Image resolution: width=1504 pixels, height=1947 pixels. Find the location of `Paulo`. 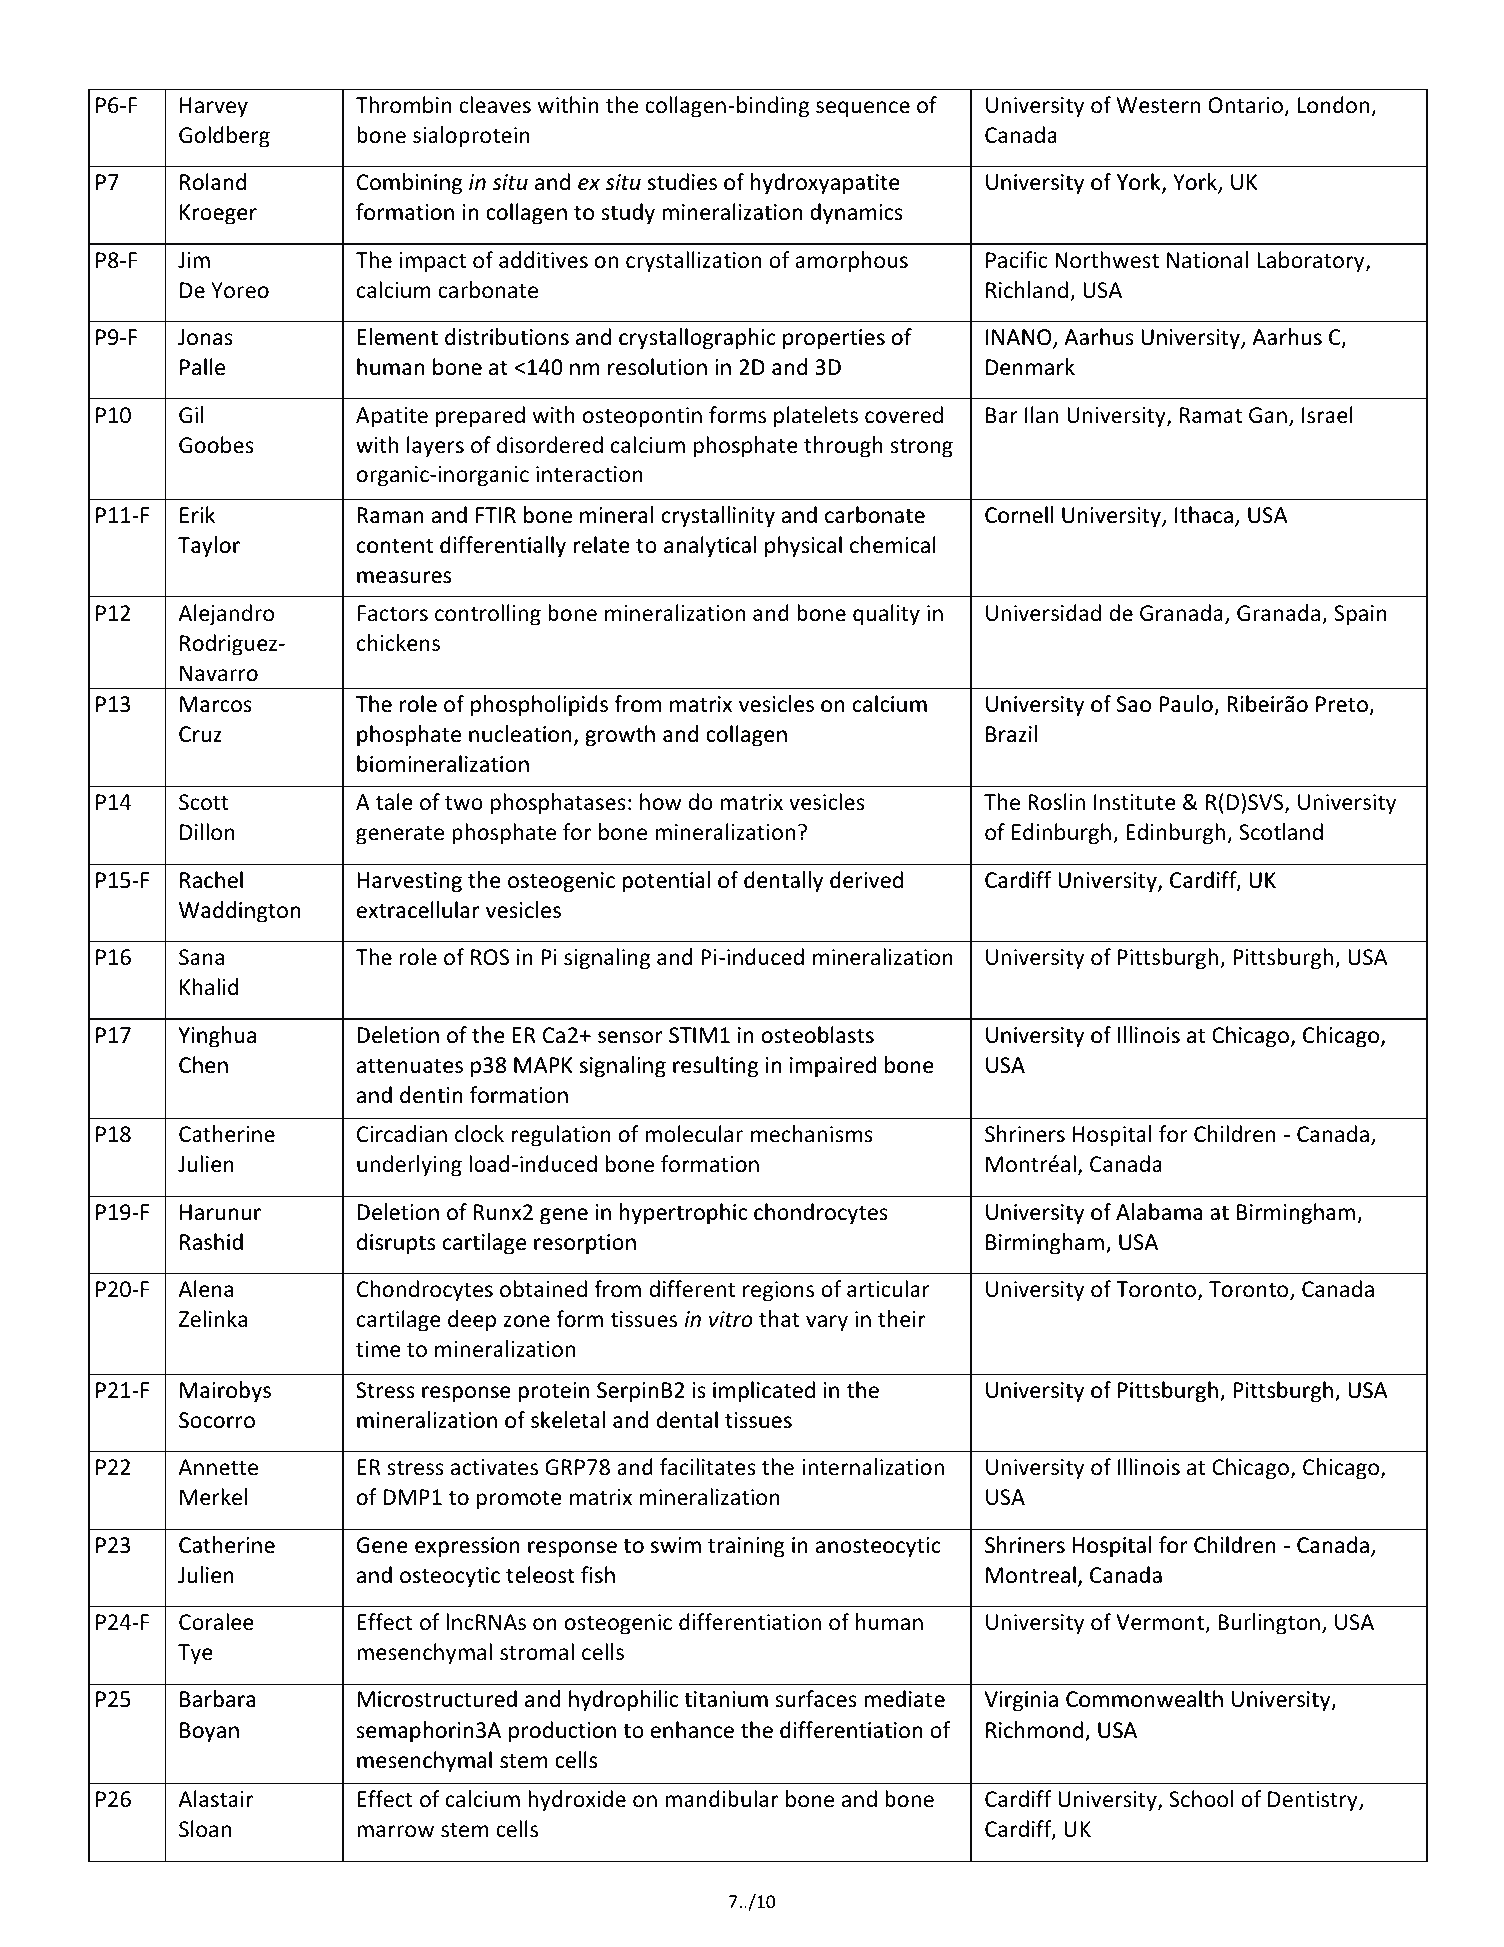

Paulo is located at coordinates (1186, 703).
